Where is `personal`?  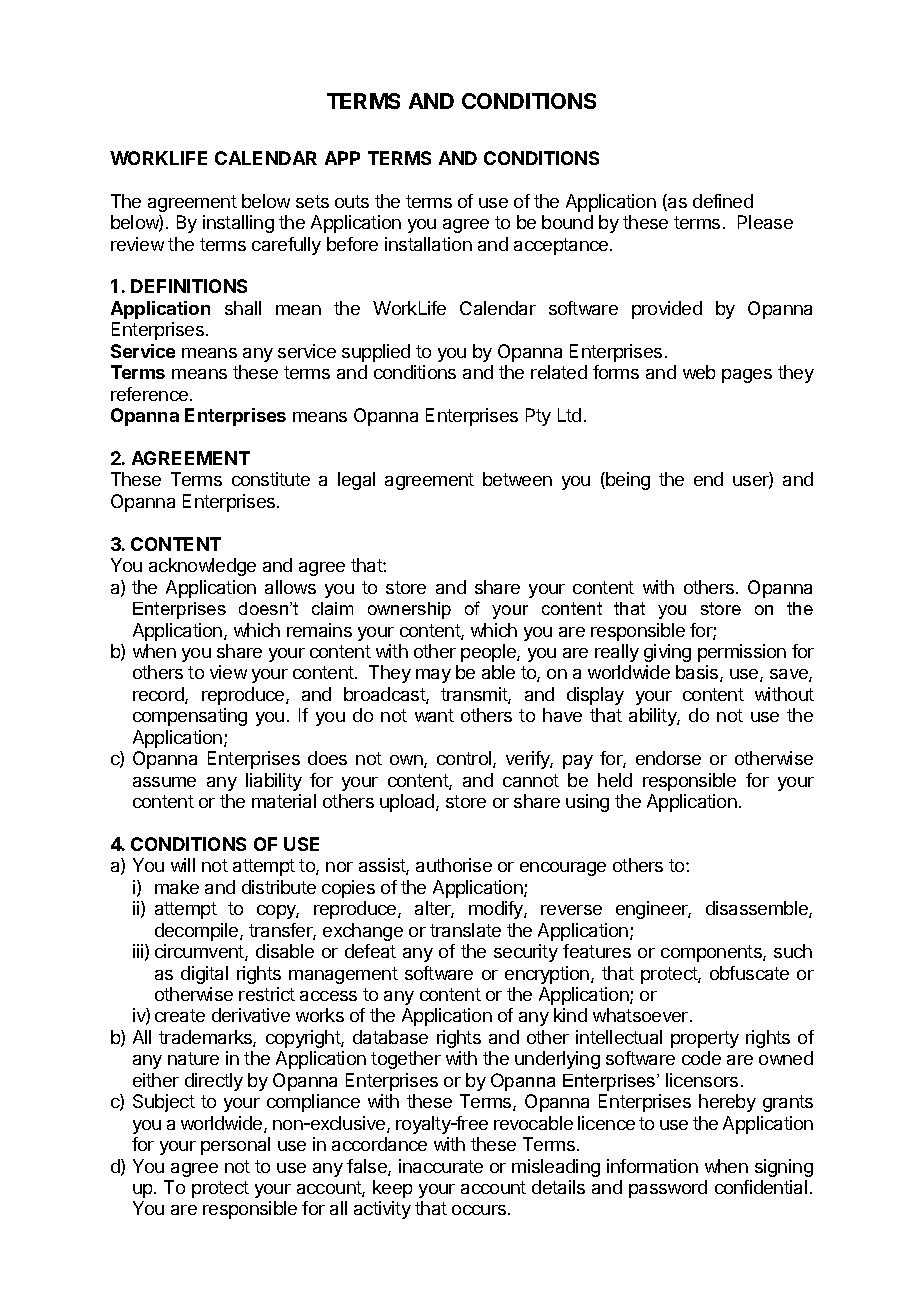
personal is located at coordinates (235, 1146).
